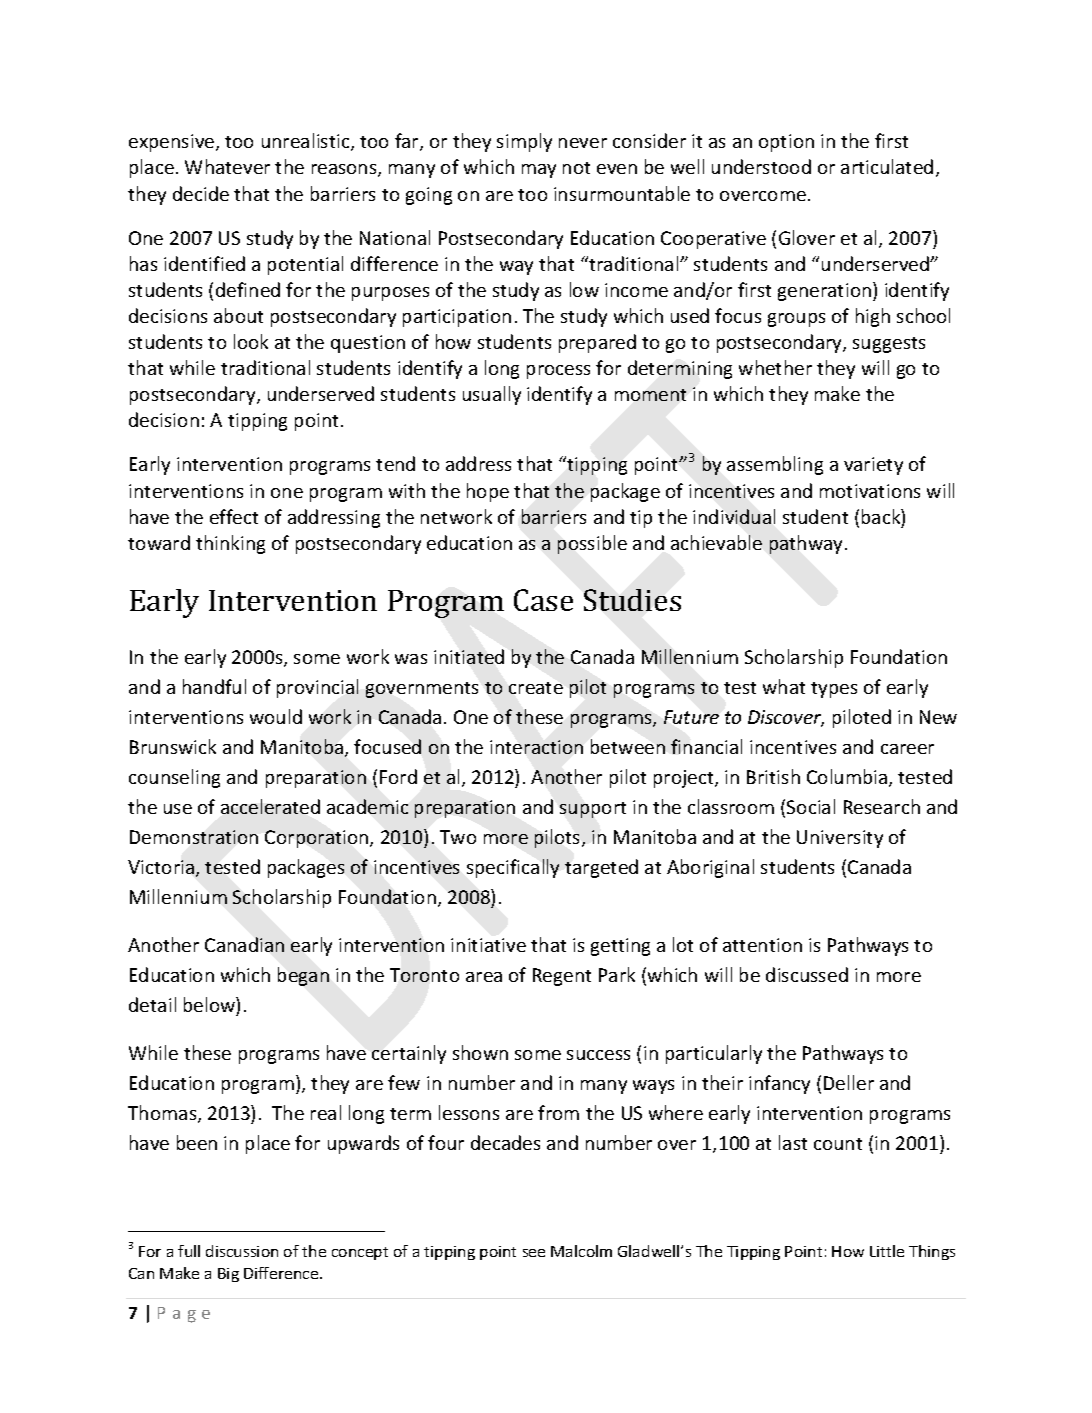 This screenshot has height=1413, width=1092. I want to click on see, so click(534, 1253).
